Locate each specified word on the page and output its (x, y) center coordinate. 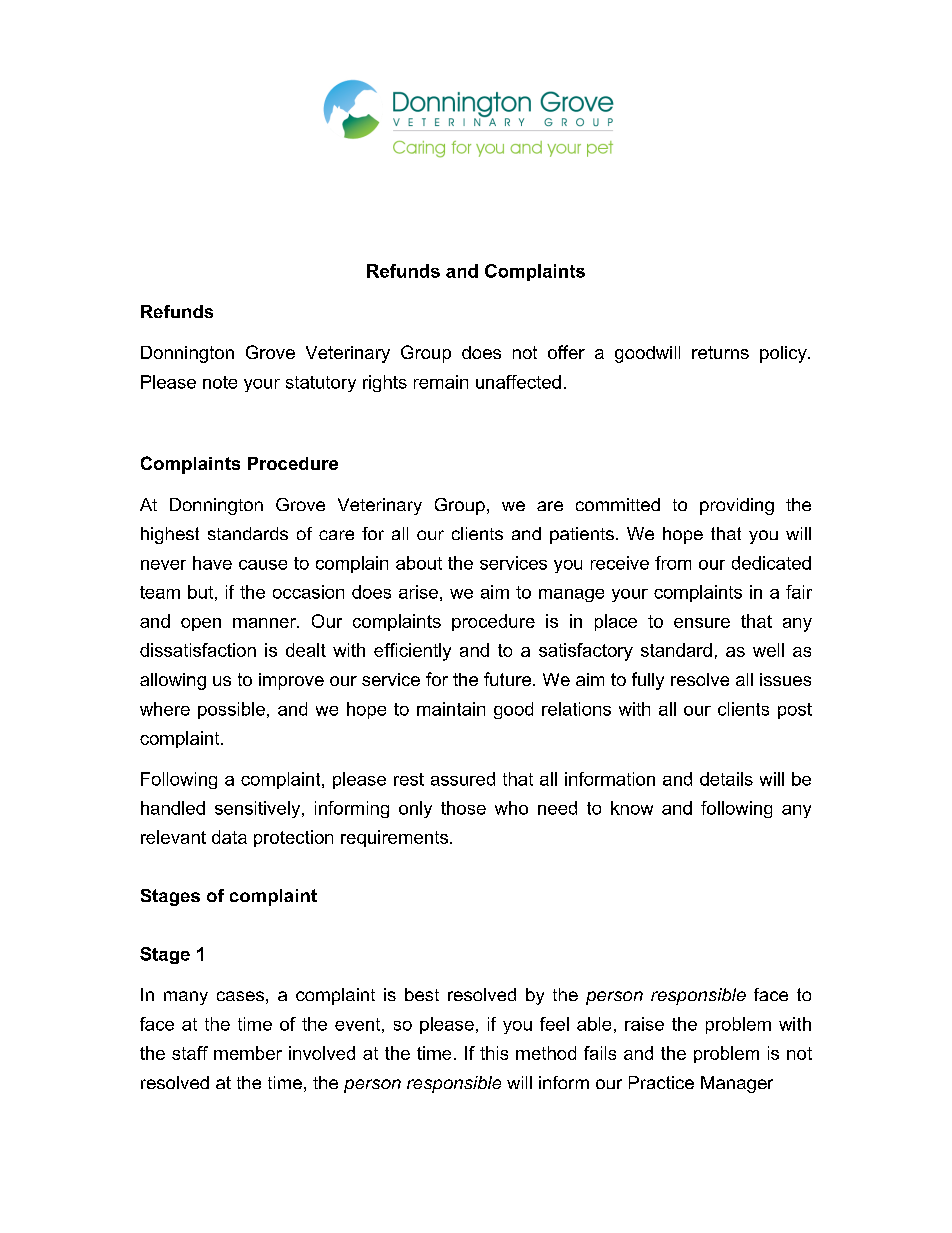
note (220, 382)
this (494, 1053)
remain (441, 382)
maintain (451, 709)
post (795, 711)
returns (720, 352)
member (248, 1053)
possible (231, 710)
